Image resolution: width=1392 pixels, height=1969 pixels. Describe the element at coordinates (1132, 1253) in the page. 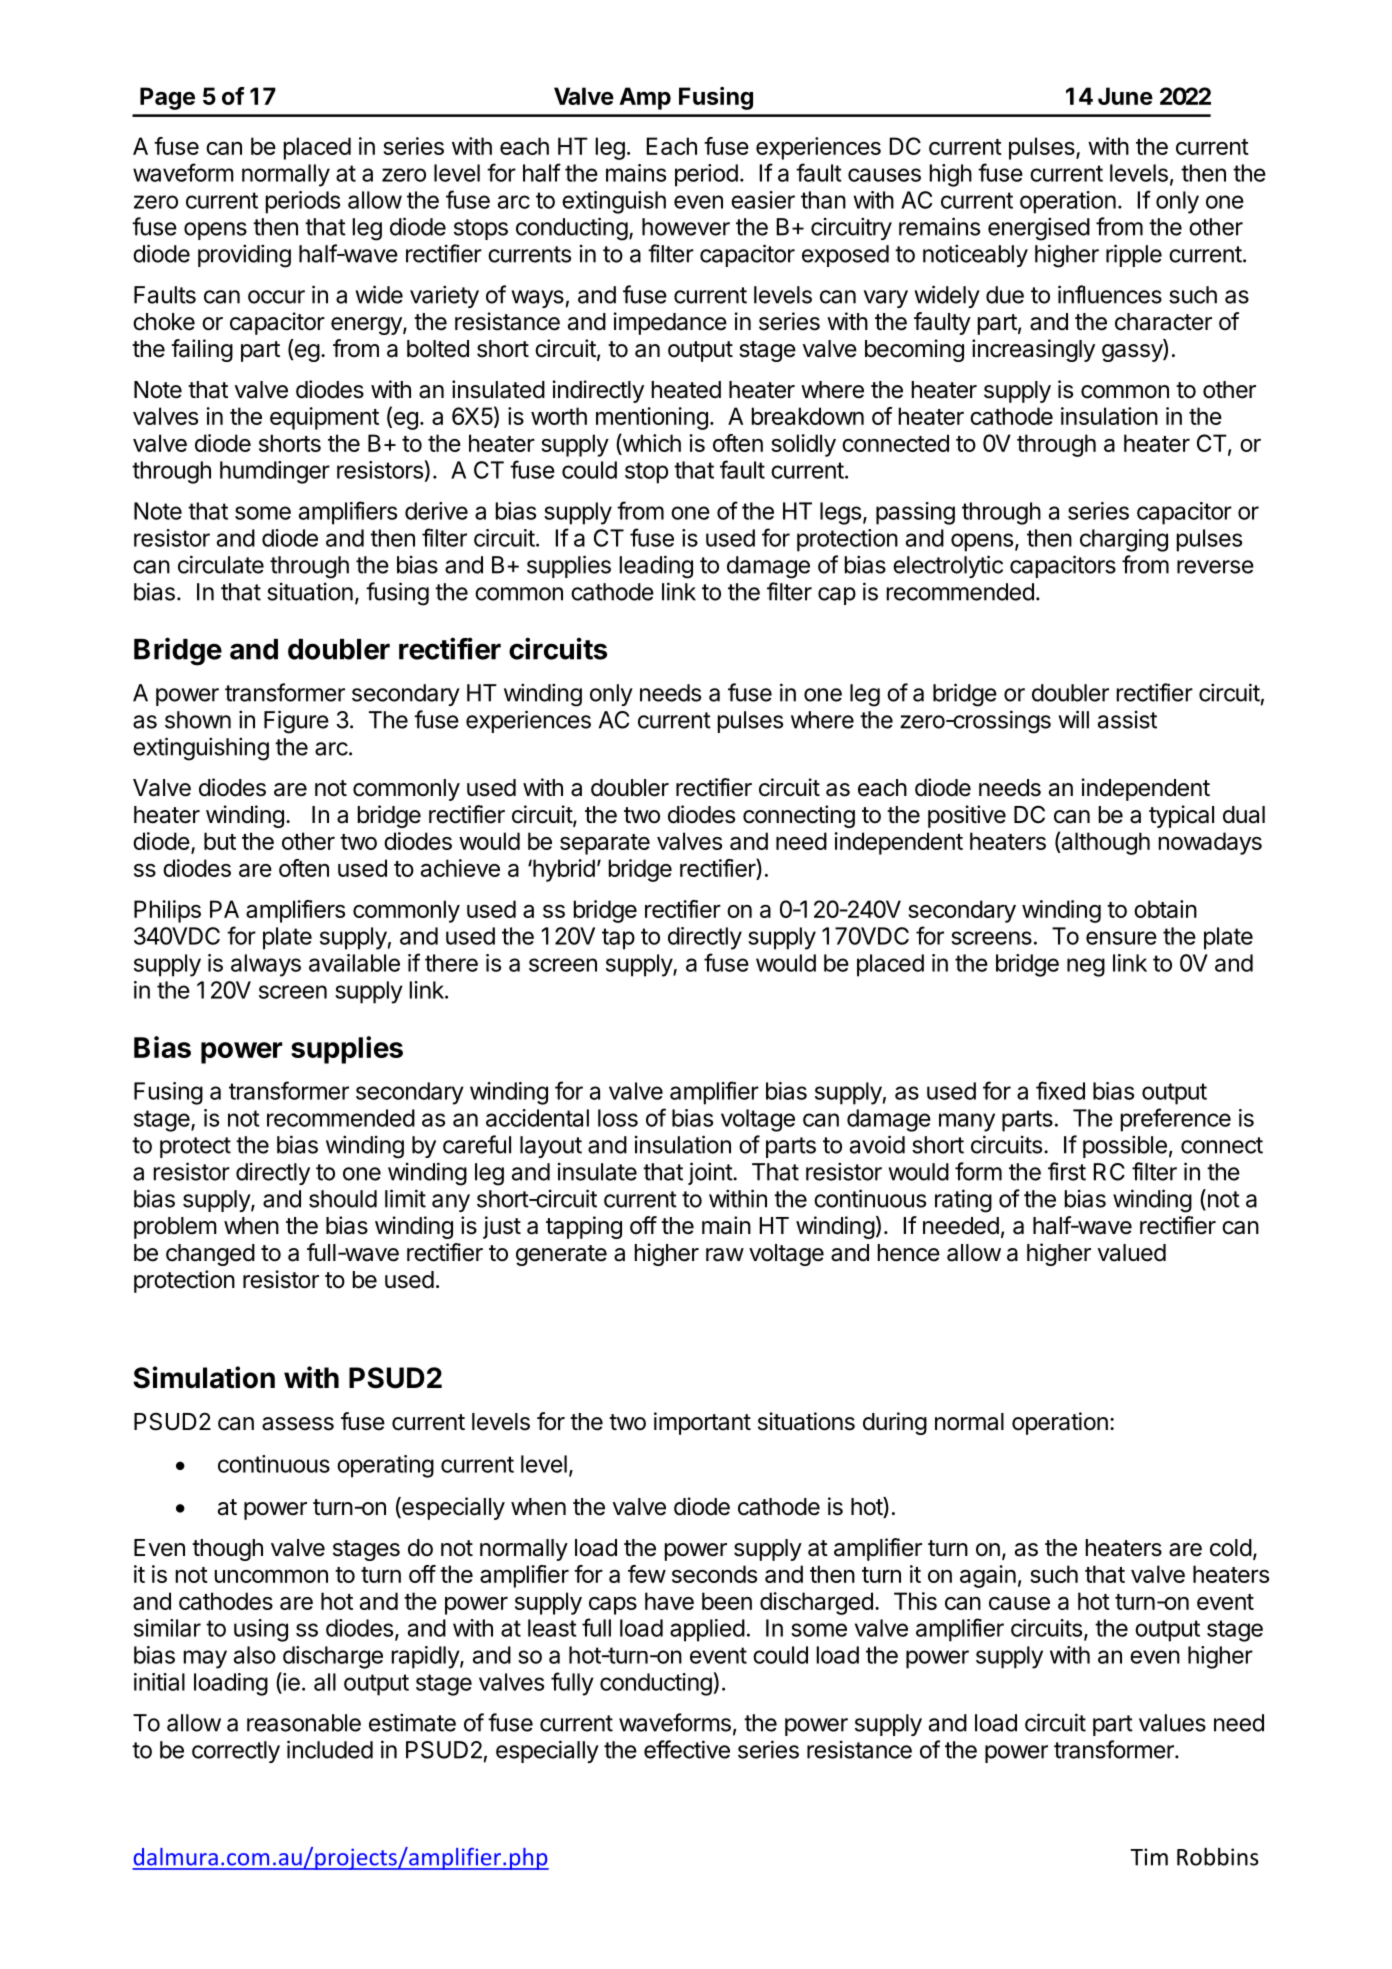

I see `valued` at that location.
